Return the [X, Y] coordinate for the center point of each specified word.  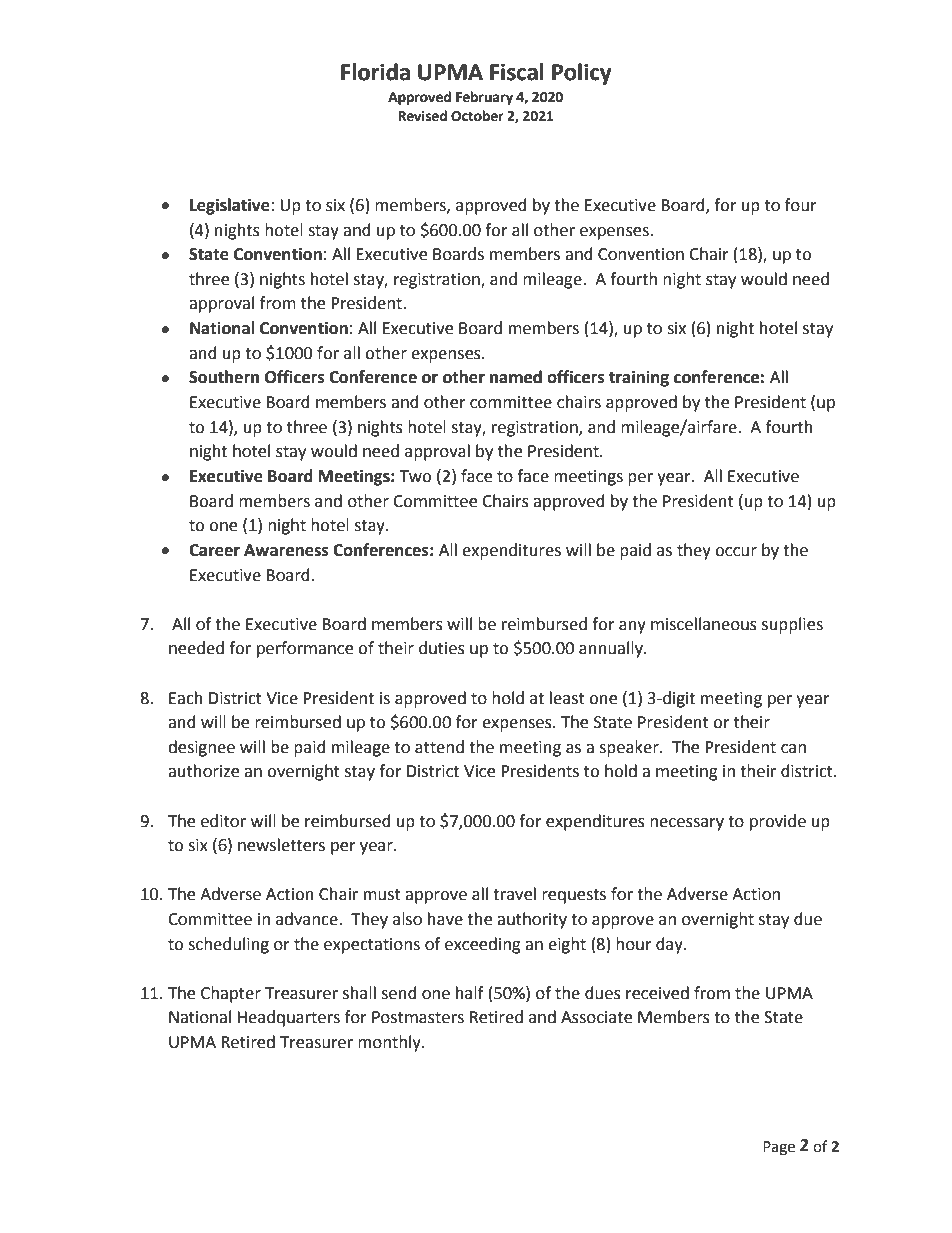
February [484, 98]
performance [305, 649]
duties [442, 648]
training [639, 378]
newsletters [281, 845]
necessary [687, 824]
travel [514, 894]
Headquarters [288, 1018]
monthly [390, 1043]
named [516, 377]
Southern [224, 377]
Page [779, 1148]
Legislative [231, 206]
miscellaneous [704, 624]
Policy [581, 74]
